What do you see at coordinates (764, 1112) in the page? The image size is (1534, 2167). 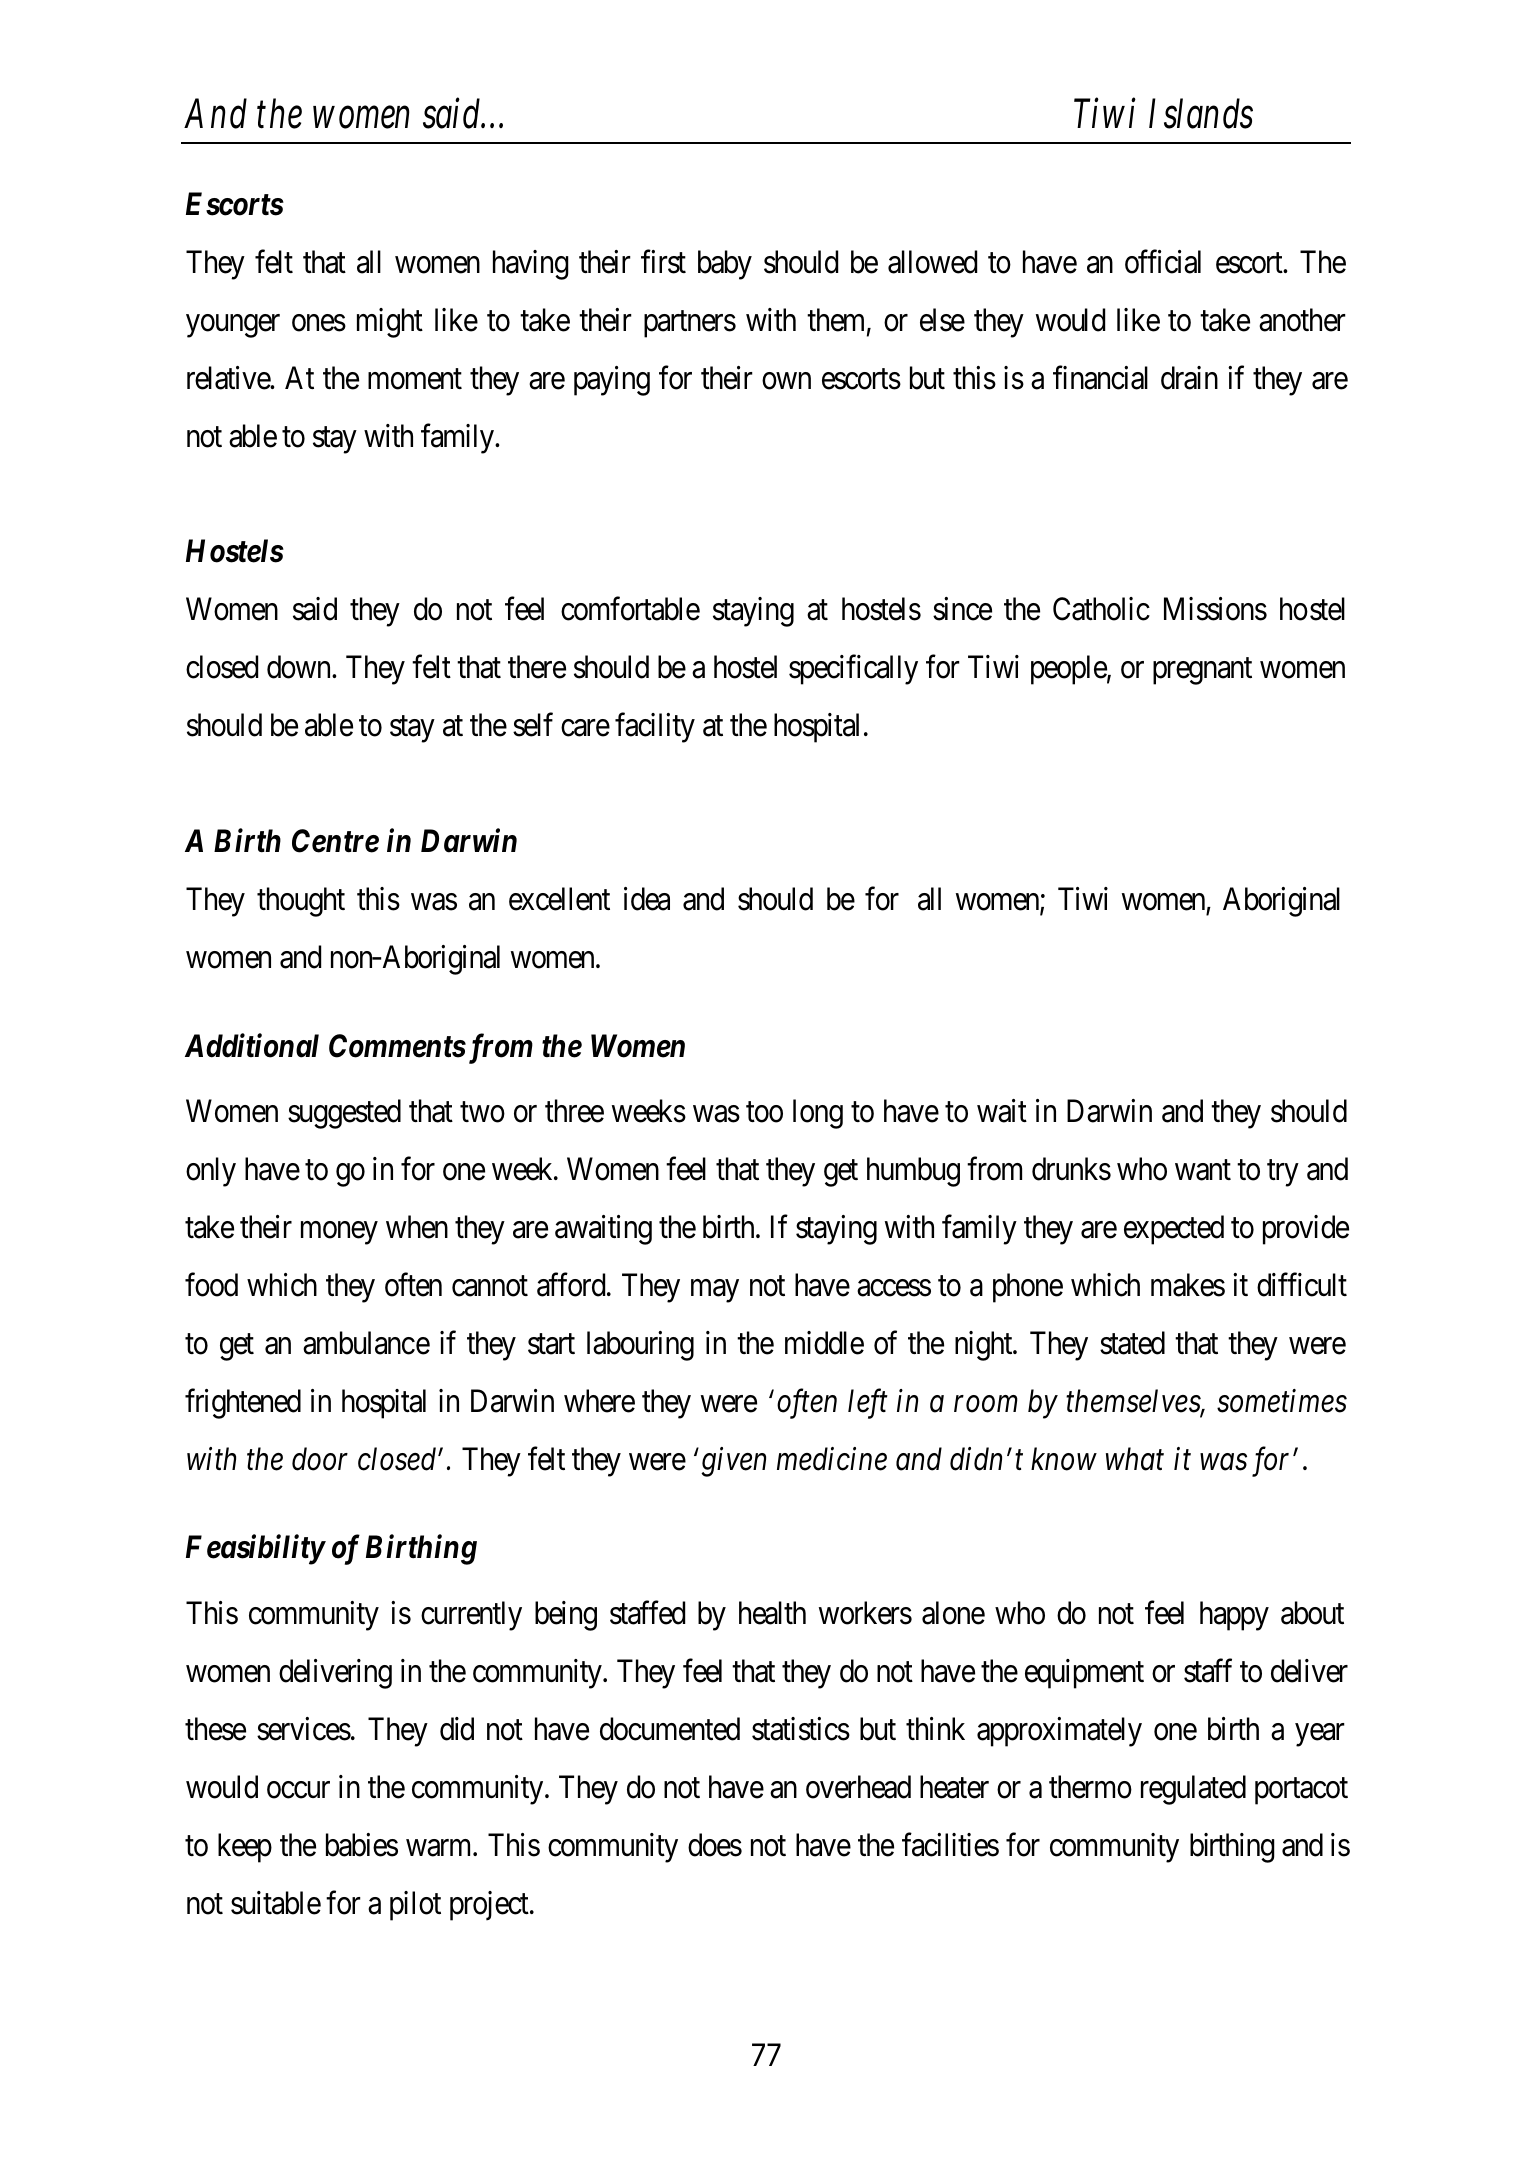 I see `too` at bounding box center [764, 1112].
